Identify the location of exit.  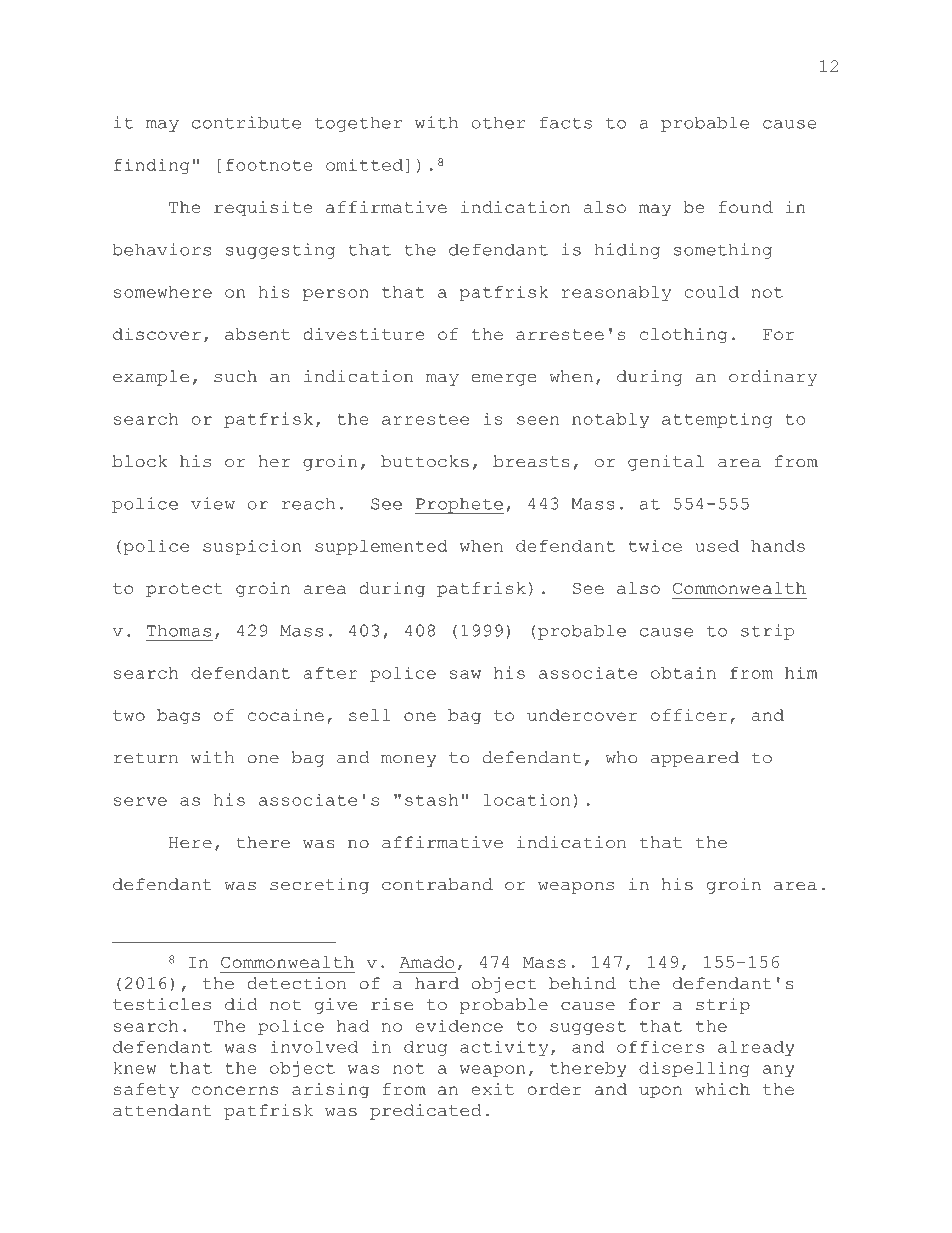
(492, 1089).
